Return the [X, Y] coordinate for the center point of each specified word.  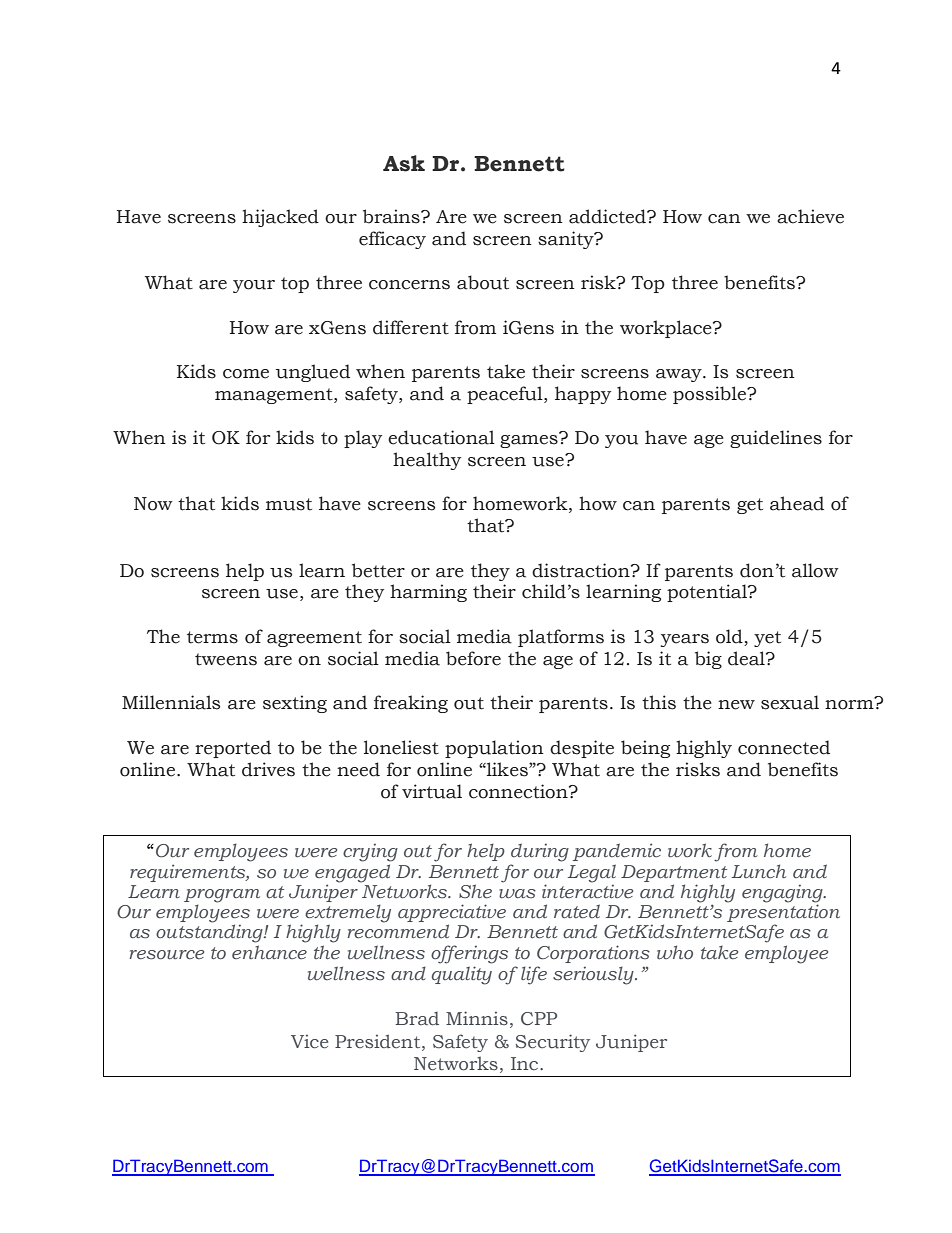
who [675, 952]
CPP [539, 1019]
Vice [309, 1042]
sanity [567, 240]
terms [212, 637]
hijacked [280, 218]
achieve [810, 216]
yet [767, 639]
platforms [561, 638]
